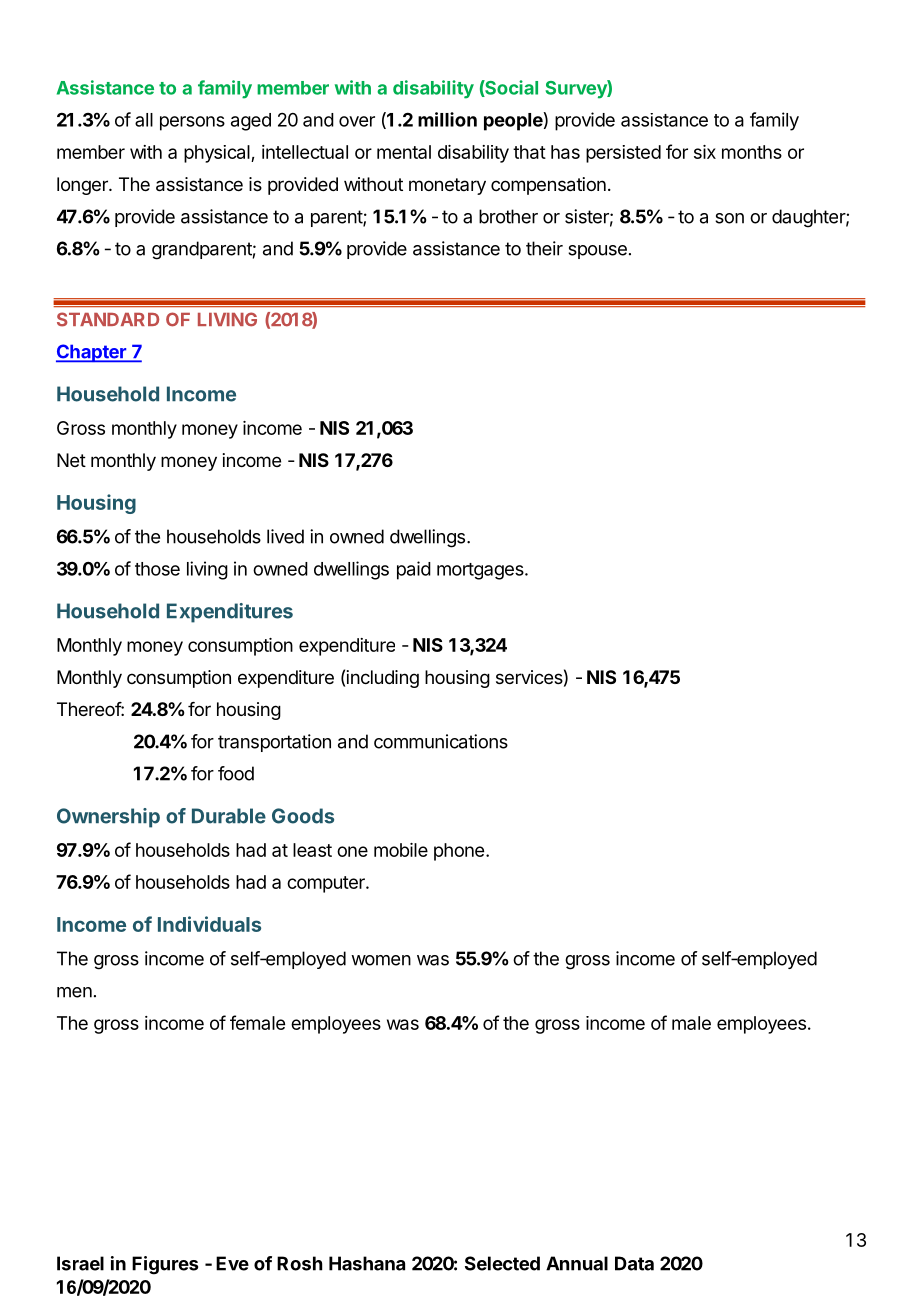 The height and width of the image is (1308, 924). Describe the element at coordinates (481, 571) in the image. I see `mortgages` at that location.
